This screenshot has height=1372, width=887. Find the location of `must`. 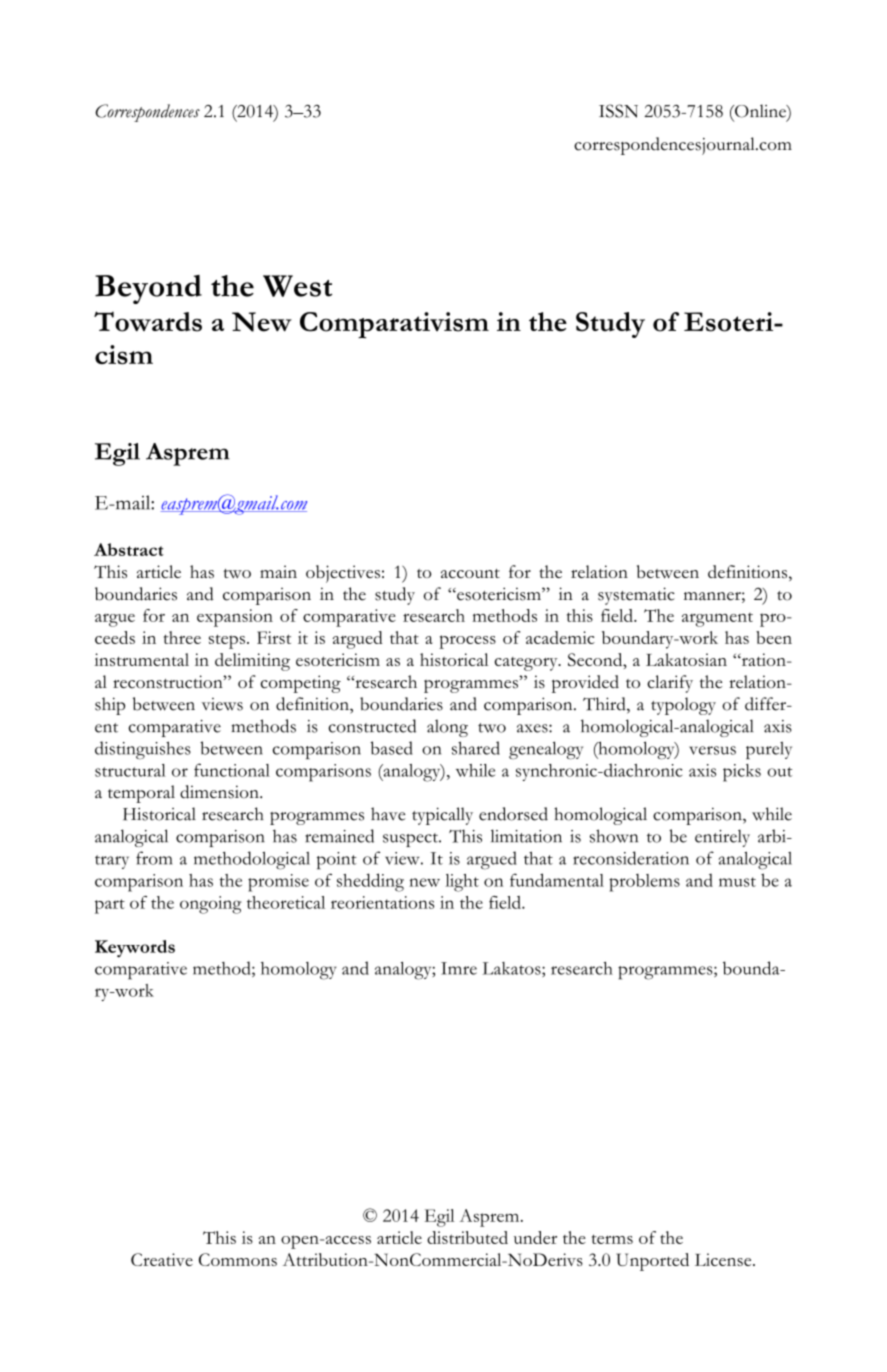

must is located at coordinates (737, 882).
